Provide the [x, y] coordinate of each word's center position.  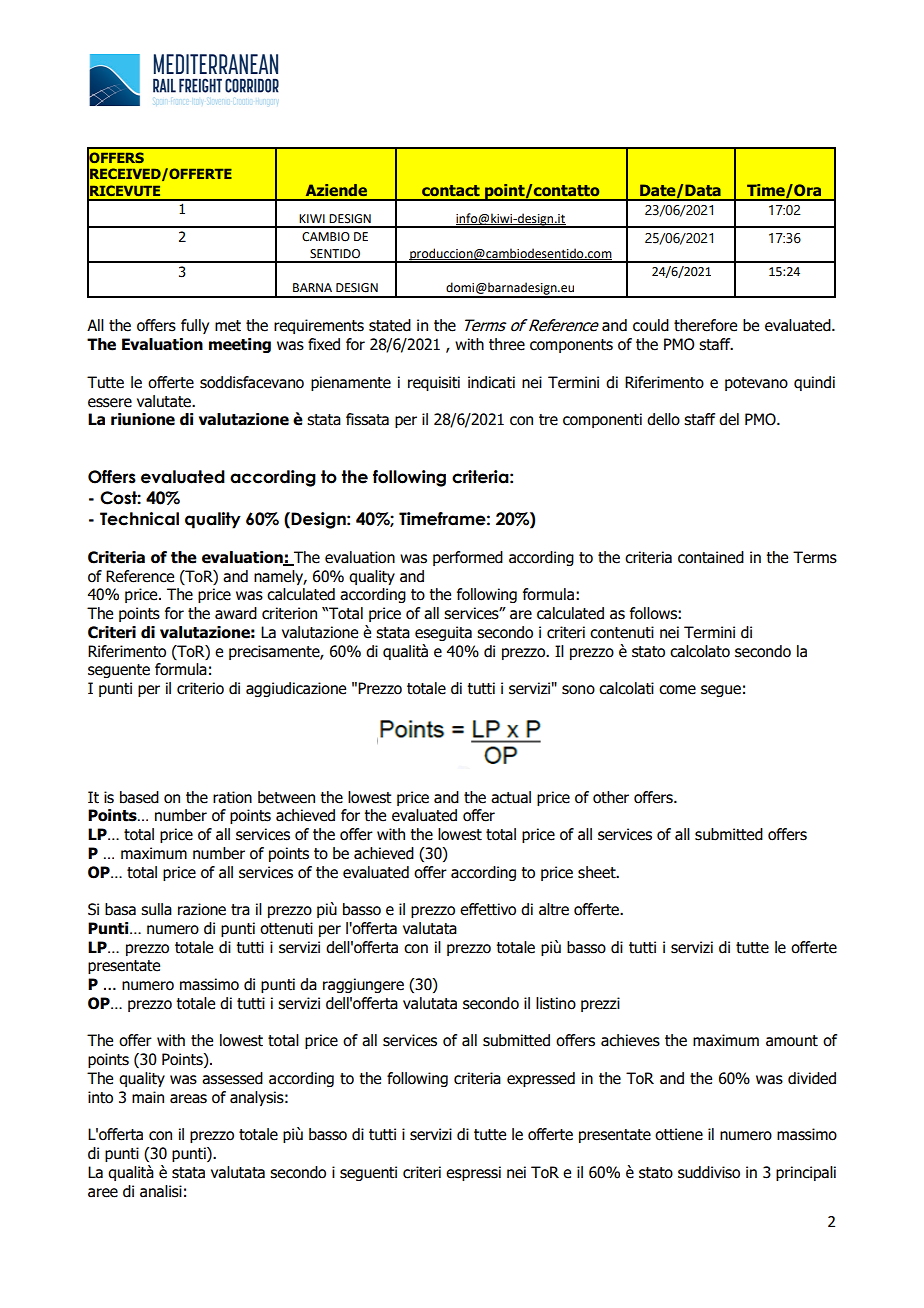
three [507, 344]
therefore [705, 325]
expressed [541, 1079]
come [677, 690]
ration [232, 797]
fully [195, 326]
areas [188, 1099]
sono [578, 690]
